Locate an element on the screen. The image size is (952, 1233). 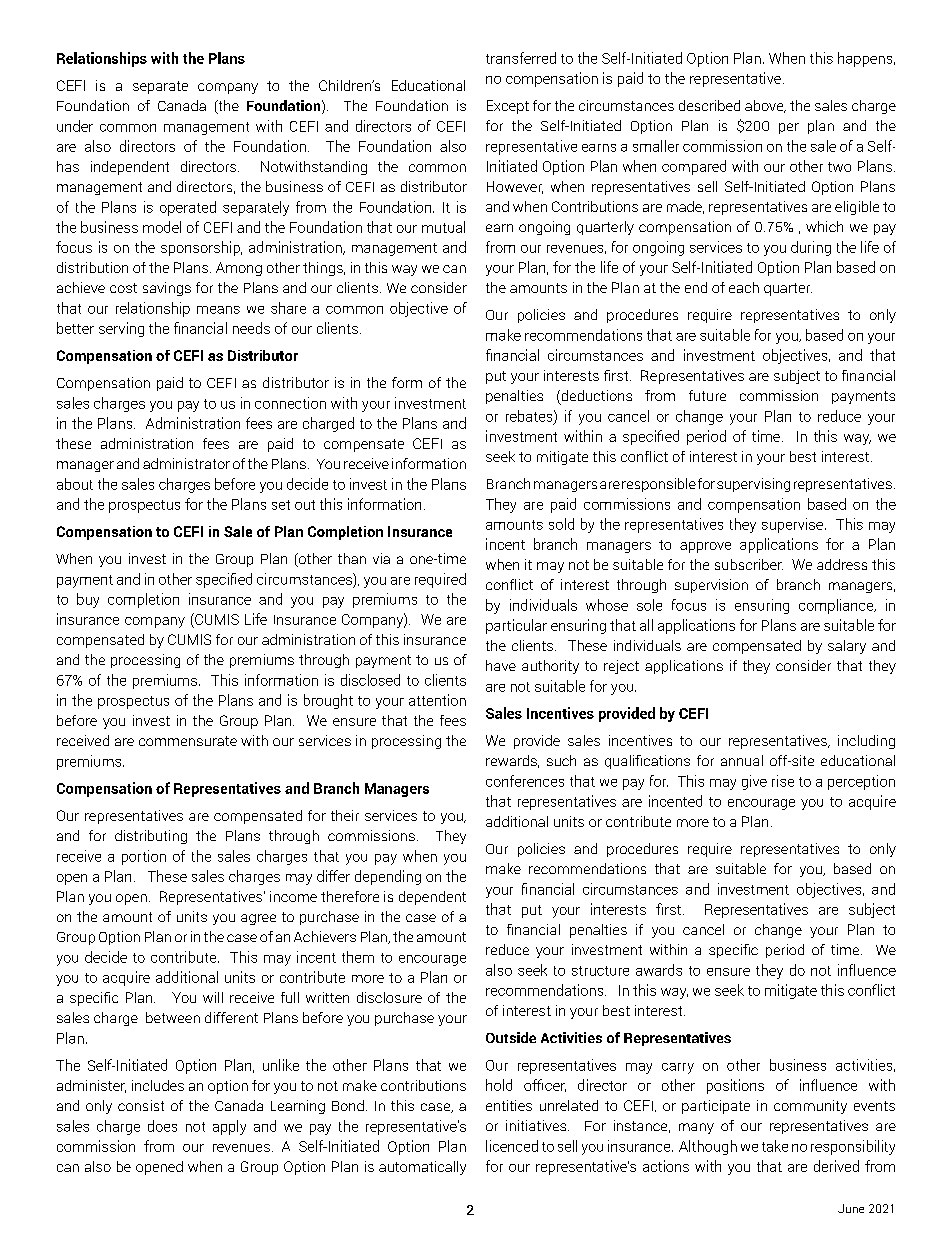
buy is located at coordinates (88, 600).
